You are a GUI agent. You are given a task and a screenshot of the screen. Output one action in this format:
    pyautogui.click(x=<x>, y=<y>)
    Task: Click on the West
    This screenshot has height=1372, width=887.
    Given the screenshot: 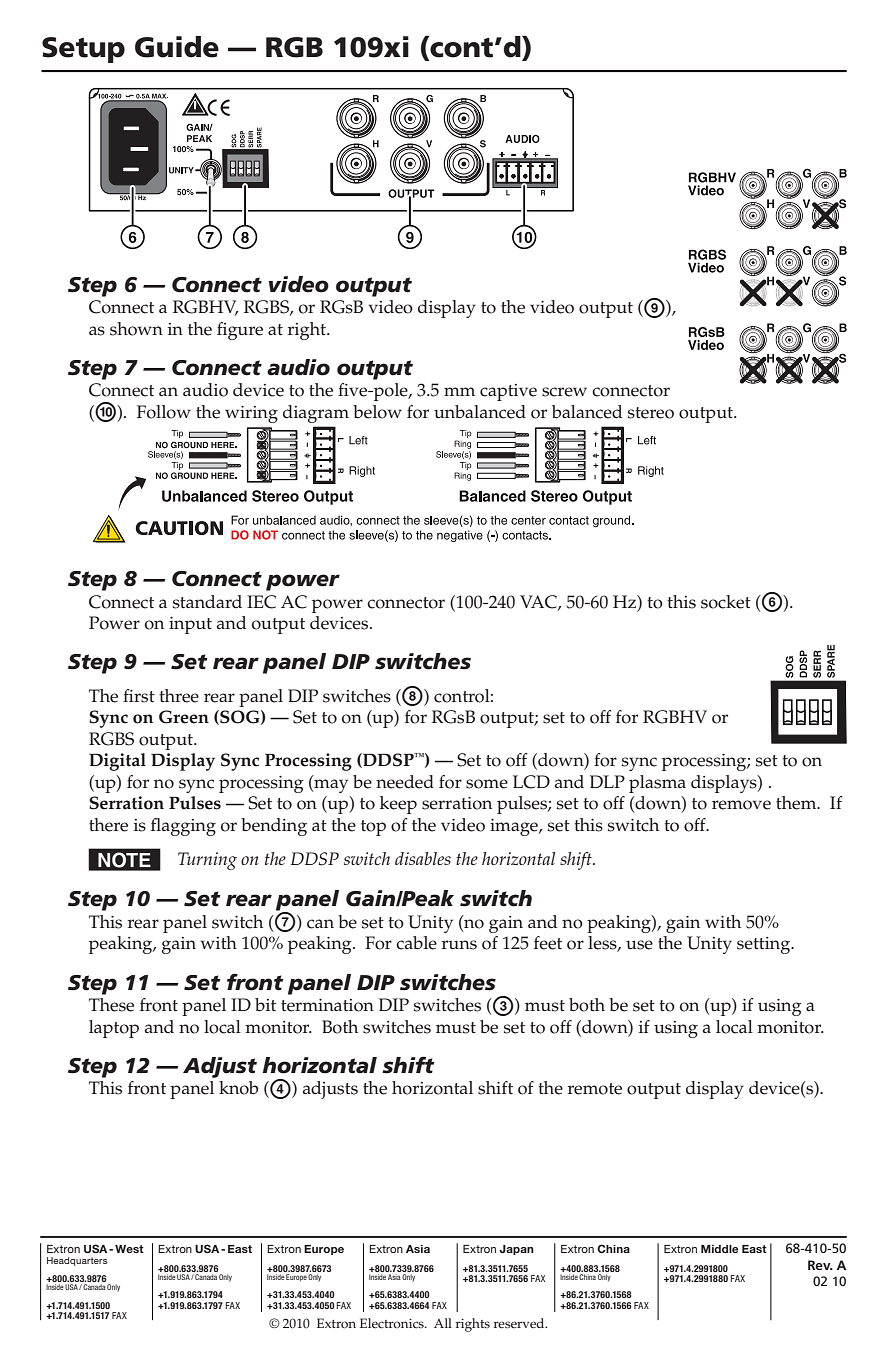 What is the action you would take?
    pyautogui.click(x=129, y=1249)
